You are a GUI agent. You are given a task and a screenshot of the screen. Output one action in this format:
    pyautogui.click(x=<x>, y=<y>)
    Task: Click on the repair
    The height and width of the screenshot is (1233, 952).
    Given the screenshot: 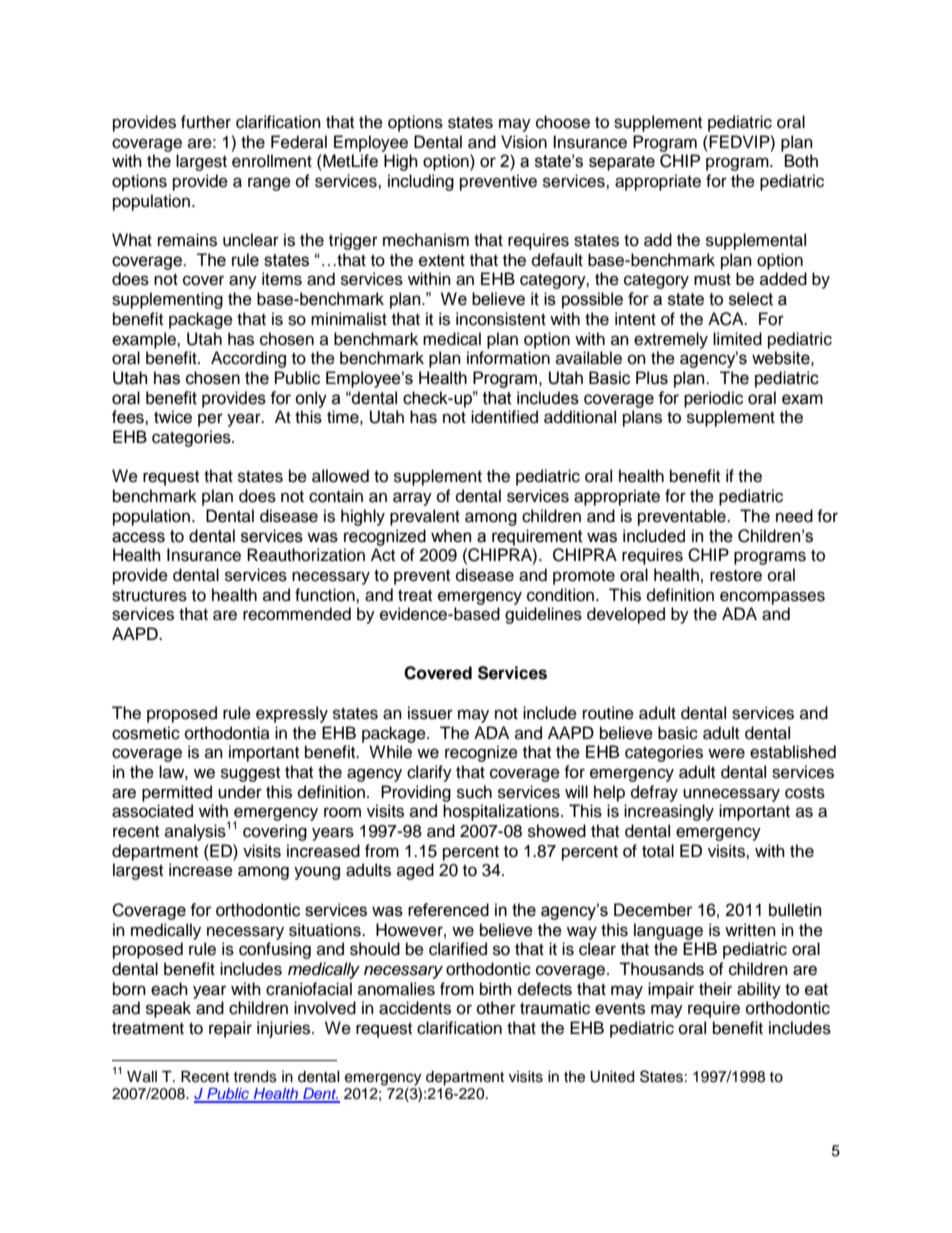 What is the action you would take?
    pyautogui.click(x=230, y=1029)
